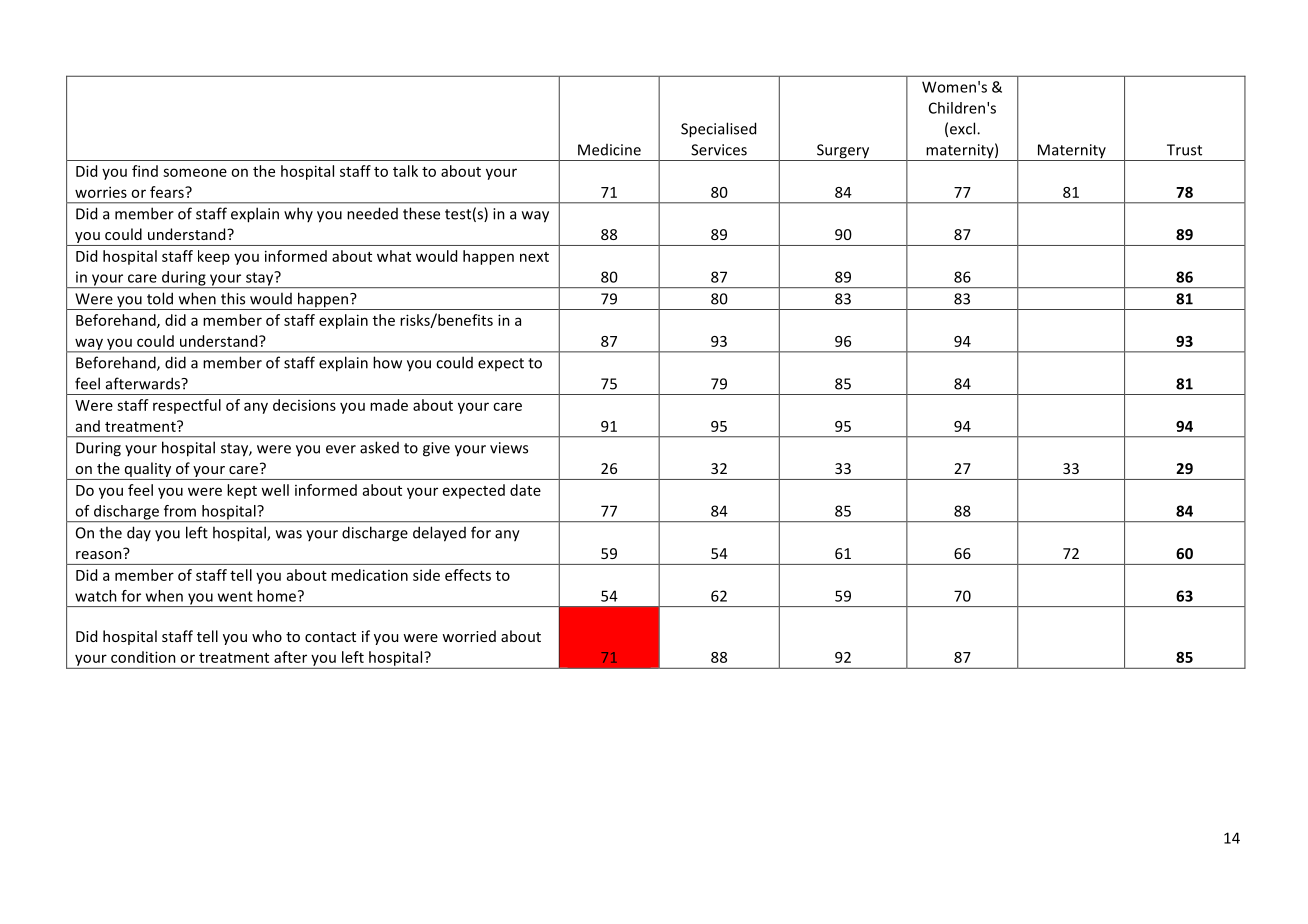  I want to click on excl, so click(964, 128).
